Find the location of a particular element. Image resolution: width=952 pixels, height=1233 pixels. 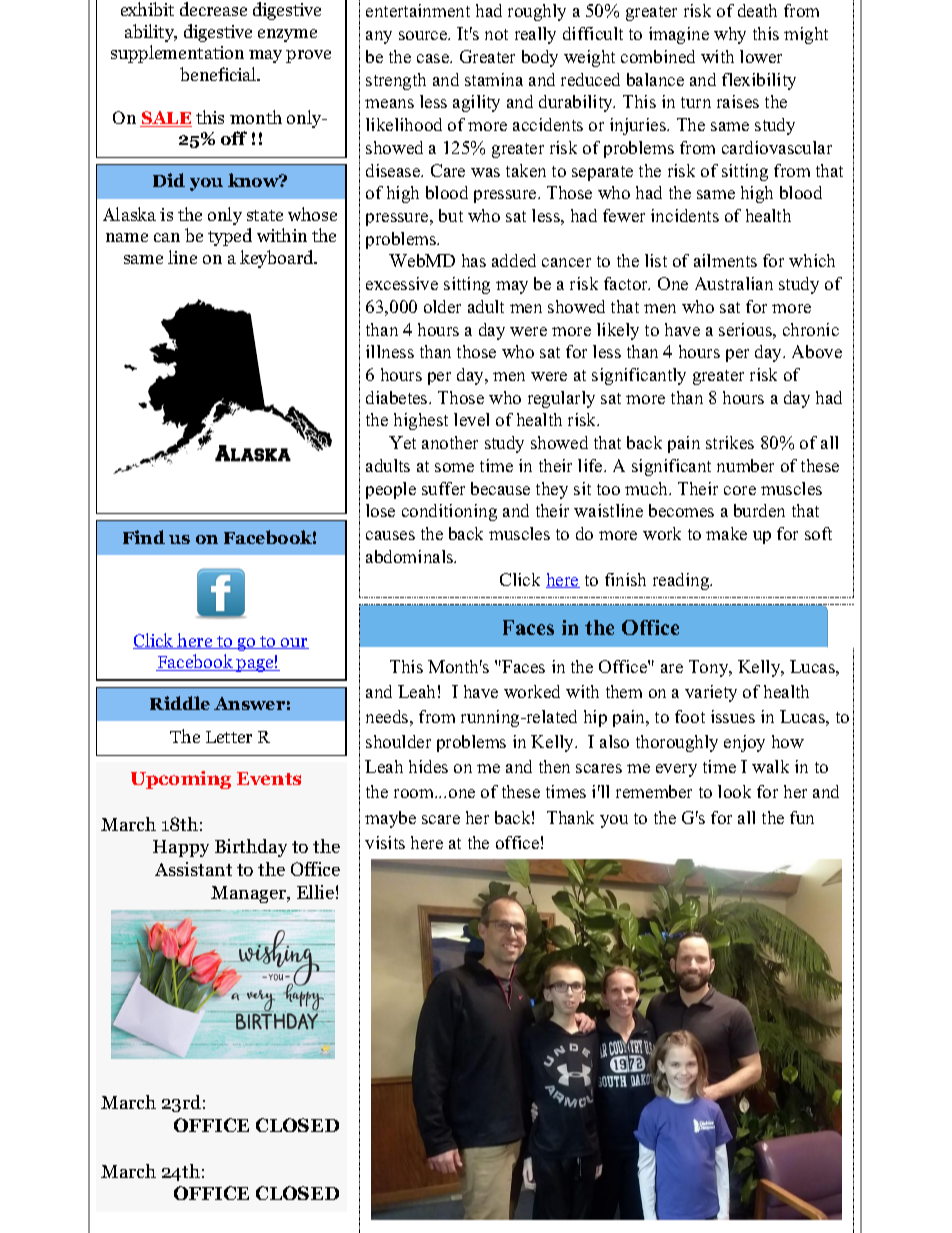

Assistant is located at coordinates (193, 869).
